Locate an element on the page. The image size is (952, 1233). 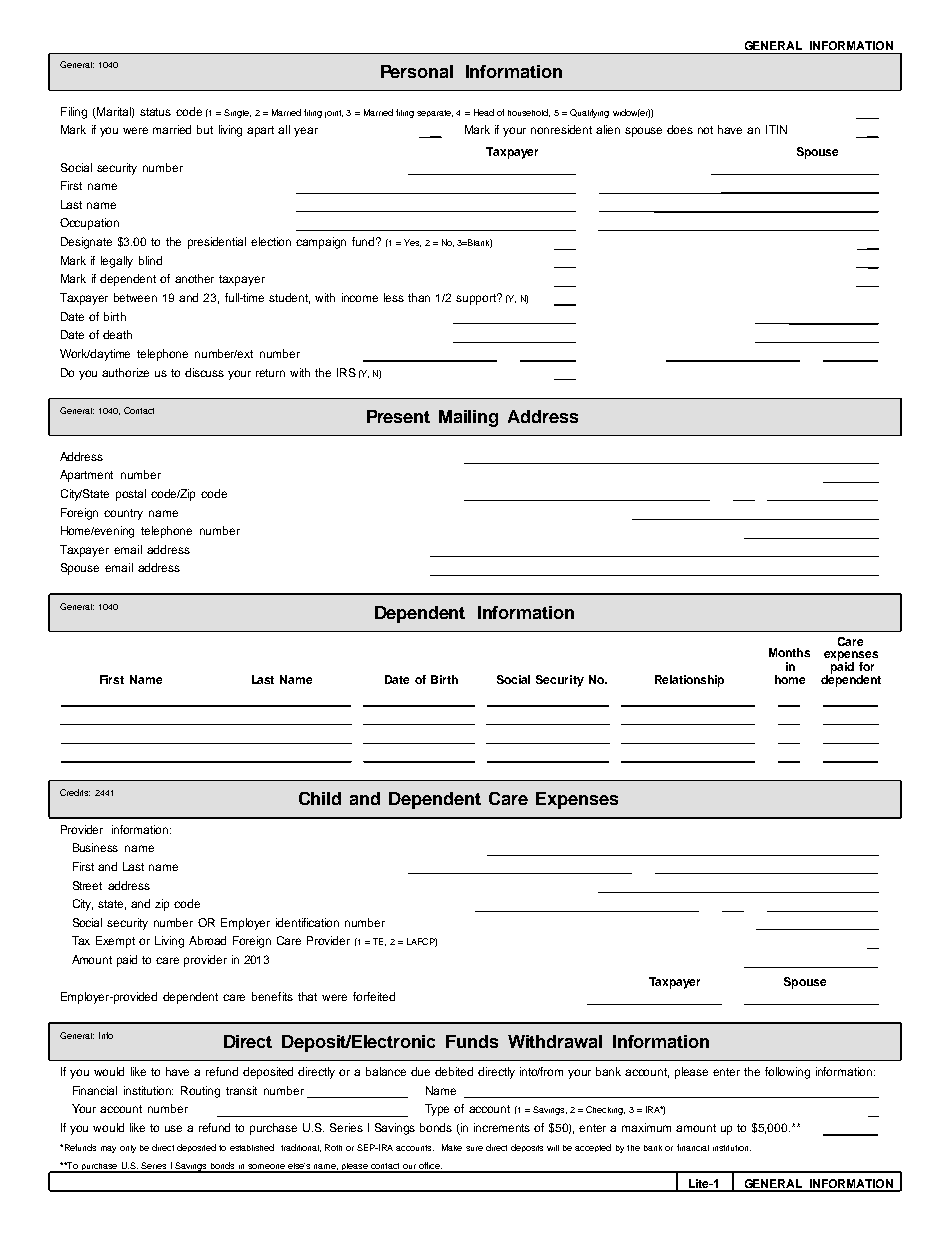
Personal is located at coordinates (417, 71).
